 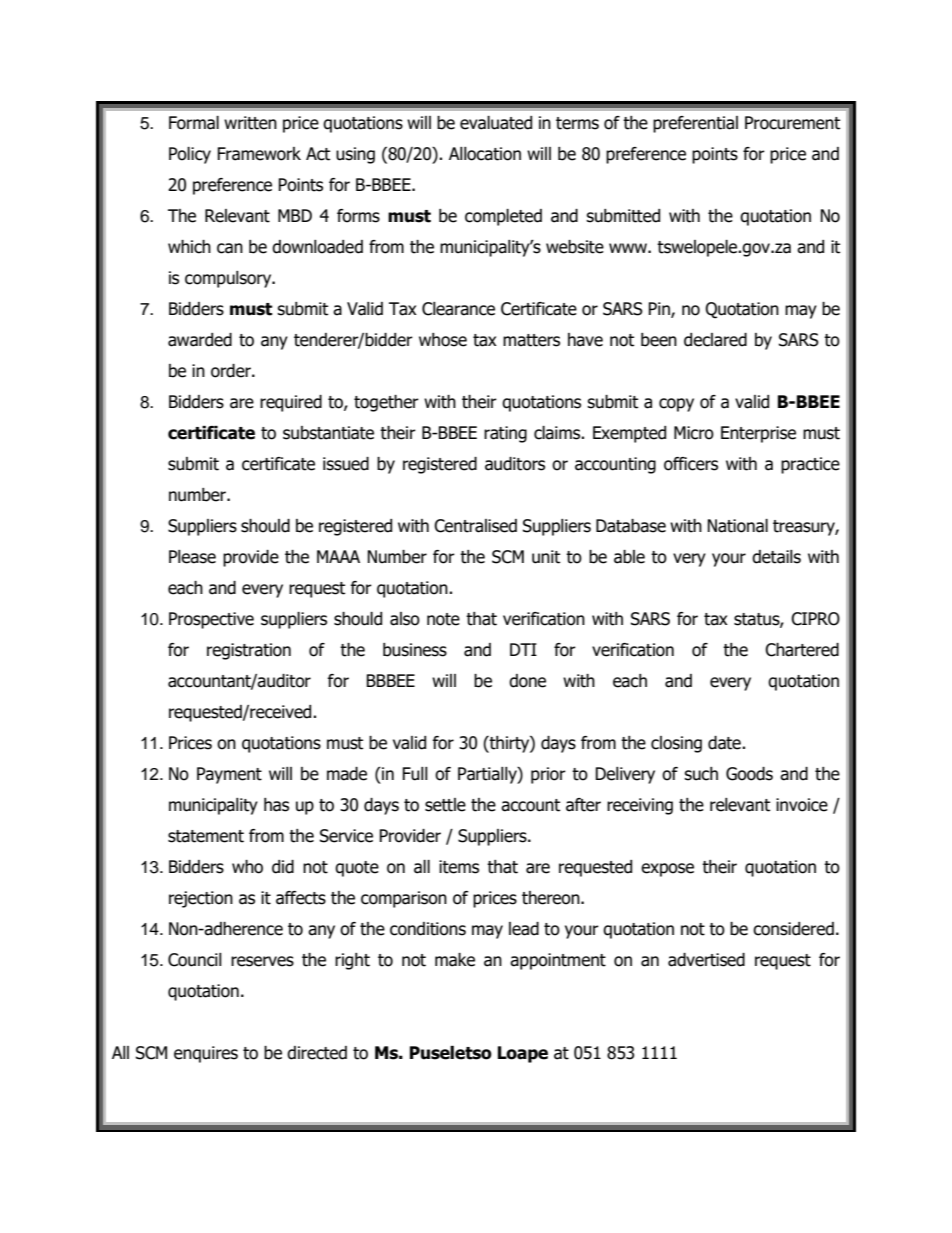 What do you see at coordinates (758, 434) in the screenshot?
I see `Enterprise` at bounding box center [758, 434].
